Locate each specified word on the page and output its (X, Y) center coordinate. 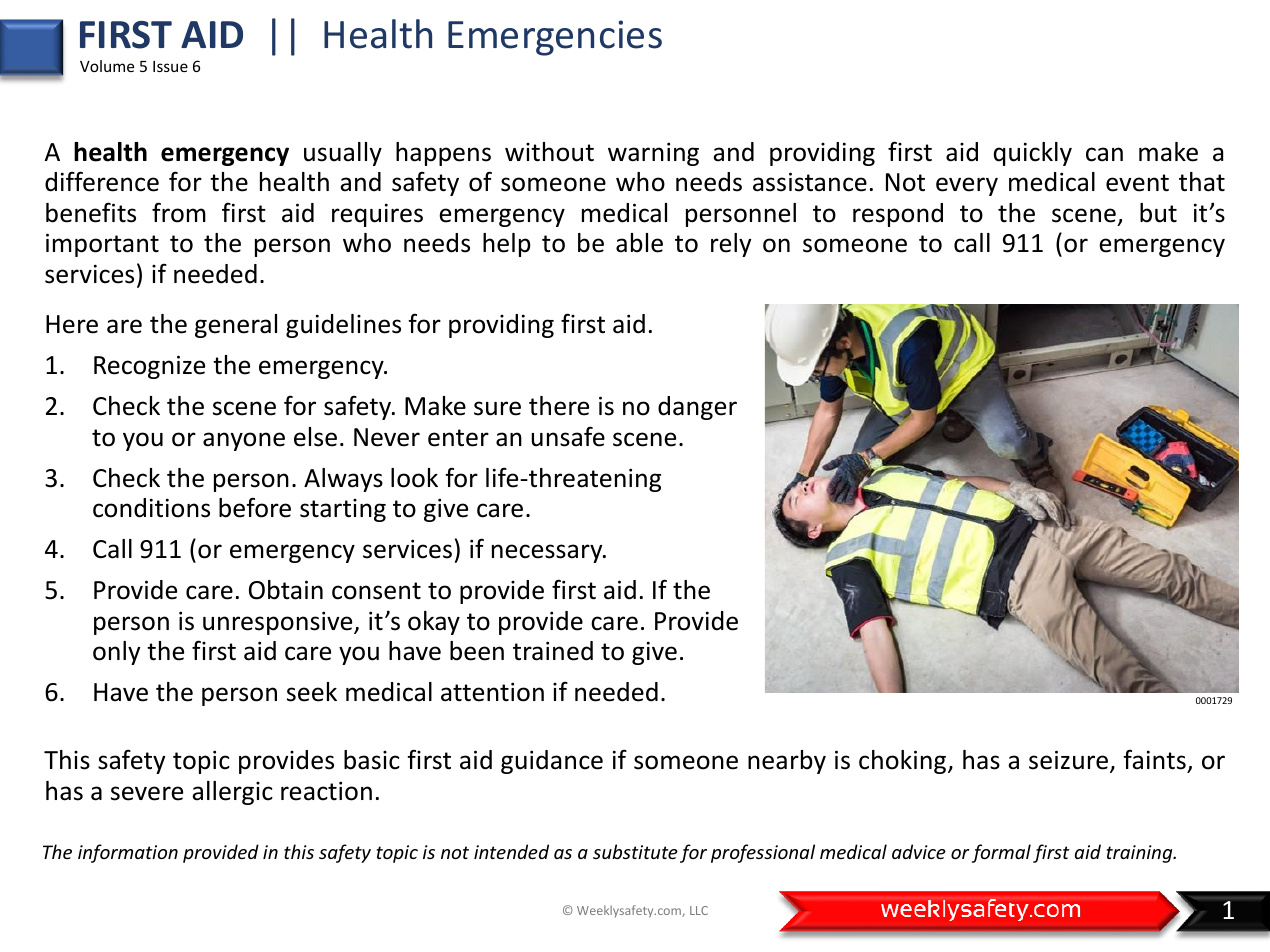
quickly (1033, 154)
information (128, 853)
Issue (170, 66)
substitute (635, 851)
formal (1001, 853)
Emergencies (555, 38)
